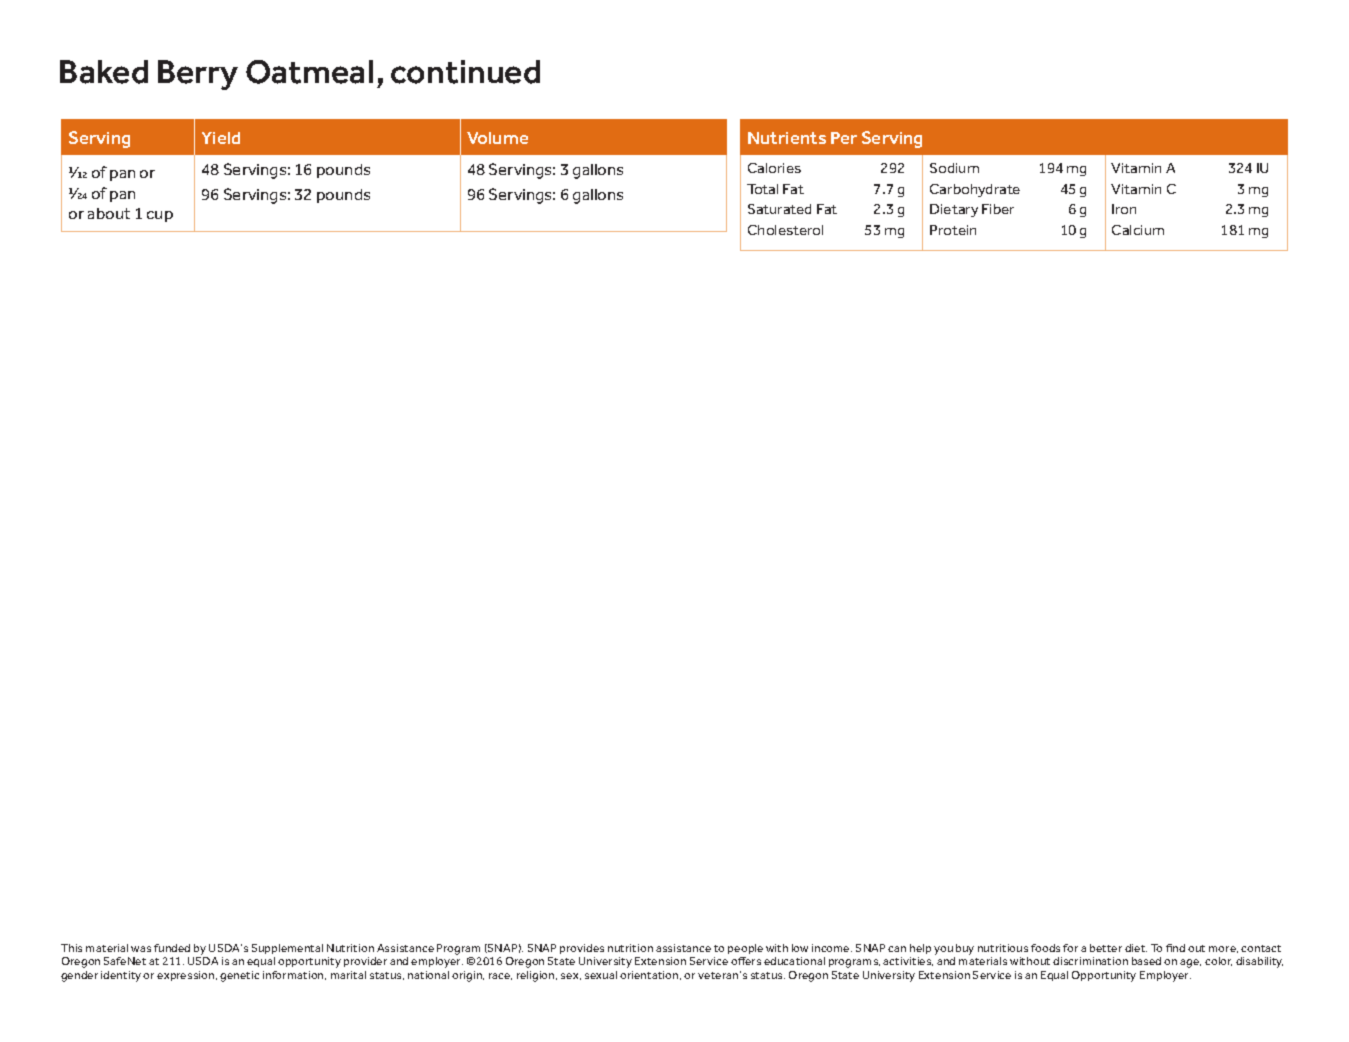 The height and width of the image is (1042, 1349). I want to click on Nutrients, so click(787, 138).
